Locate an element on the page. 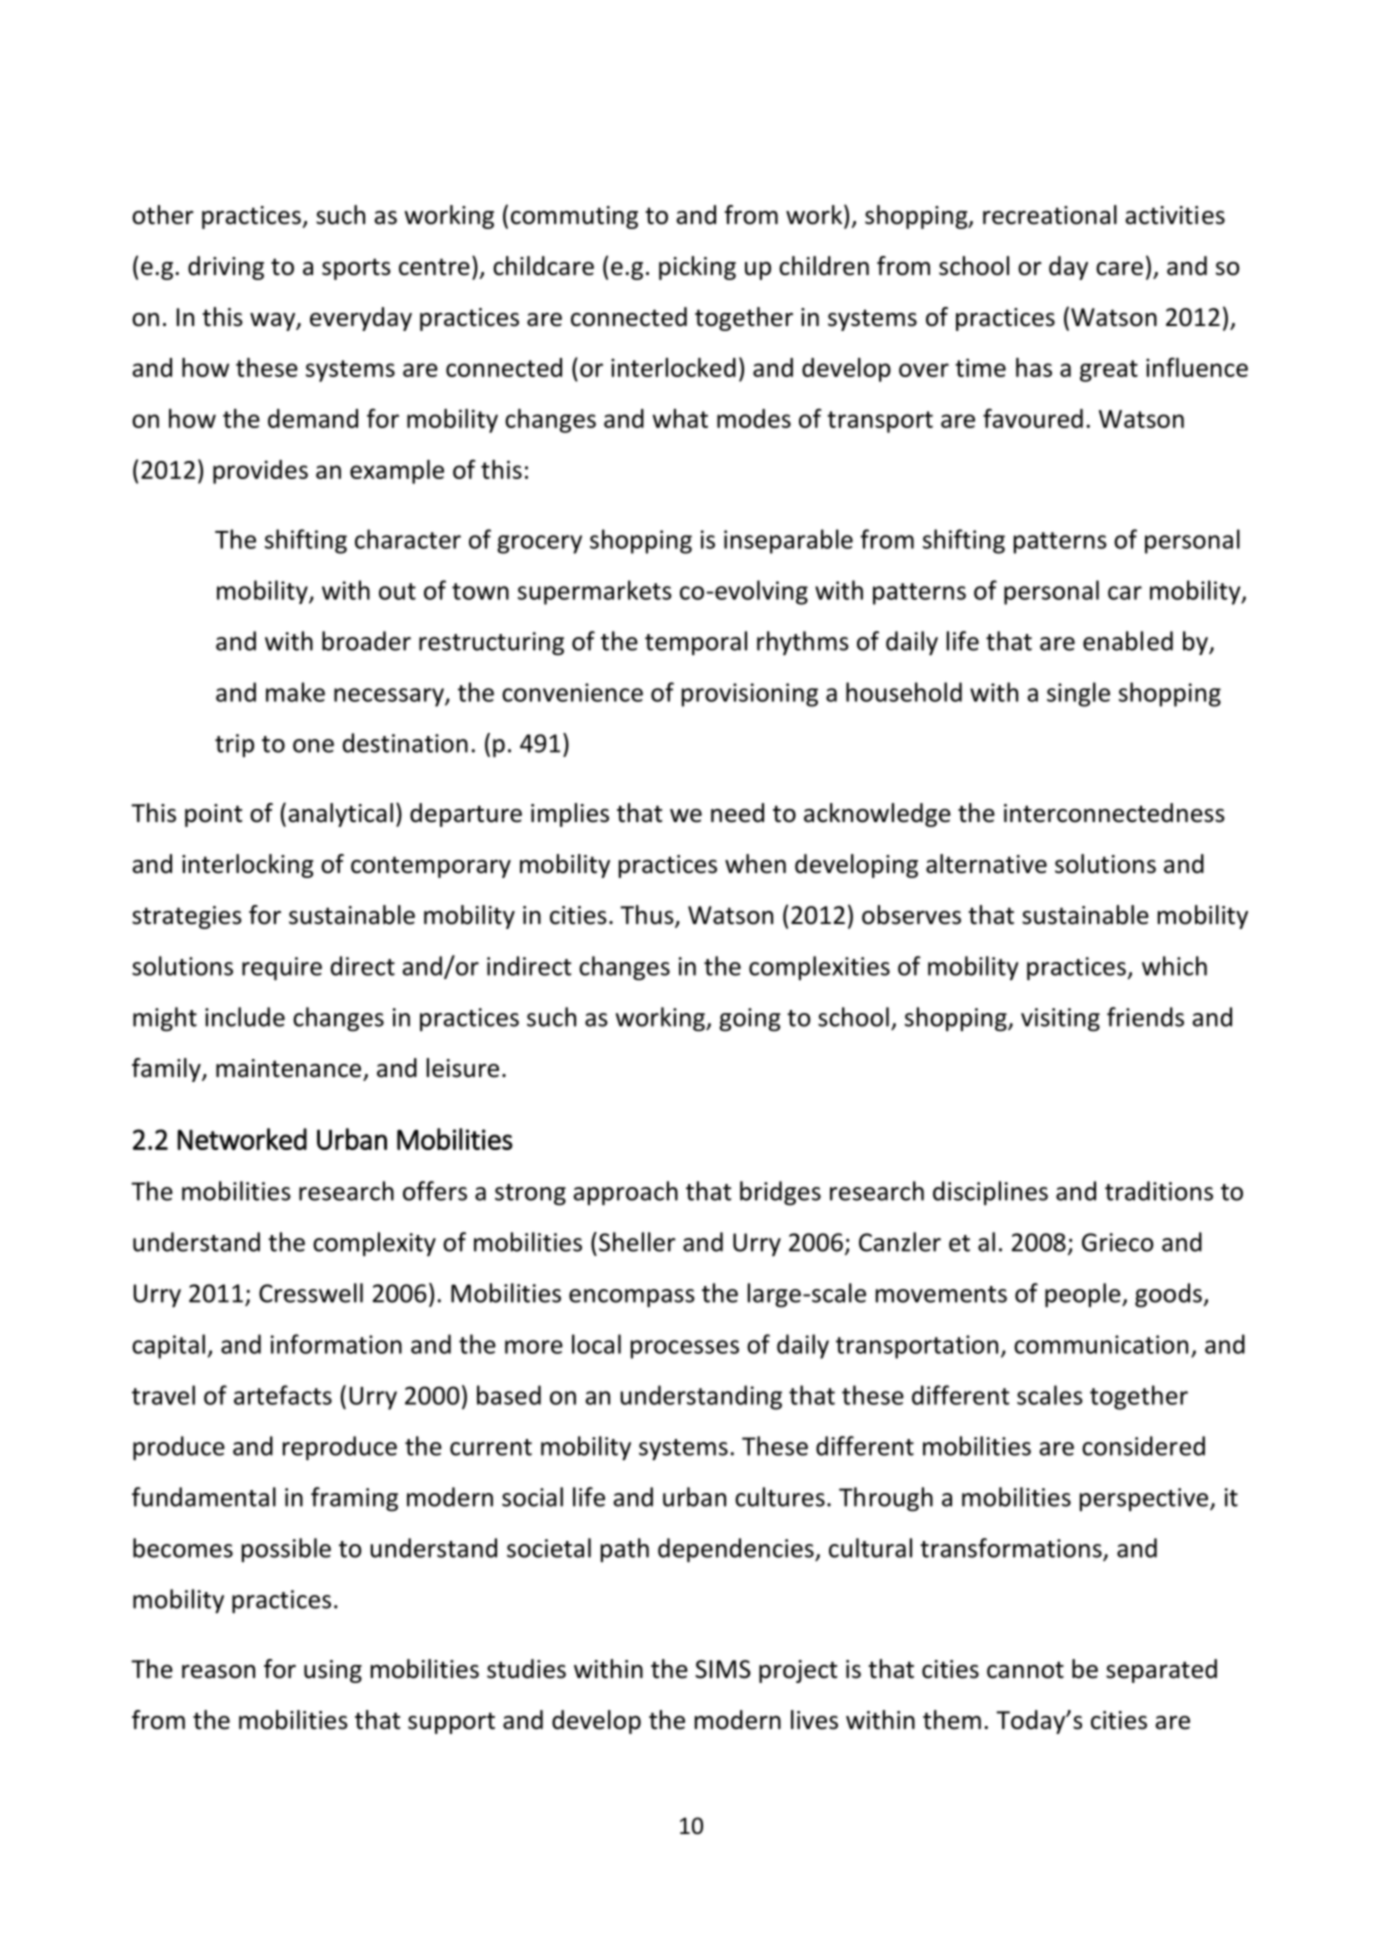 The width and height of the page is (1382, 1954). one is located at coordinates (313, 746).
